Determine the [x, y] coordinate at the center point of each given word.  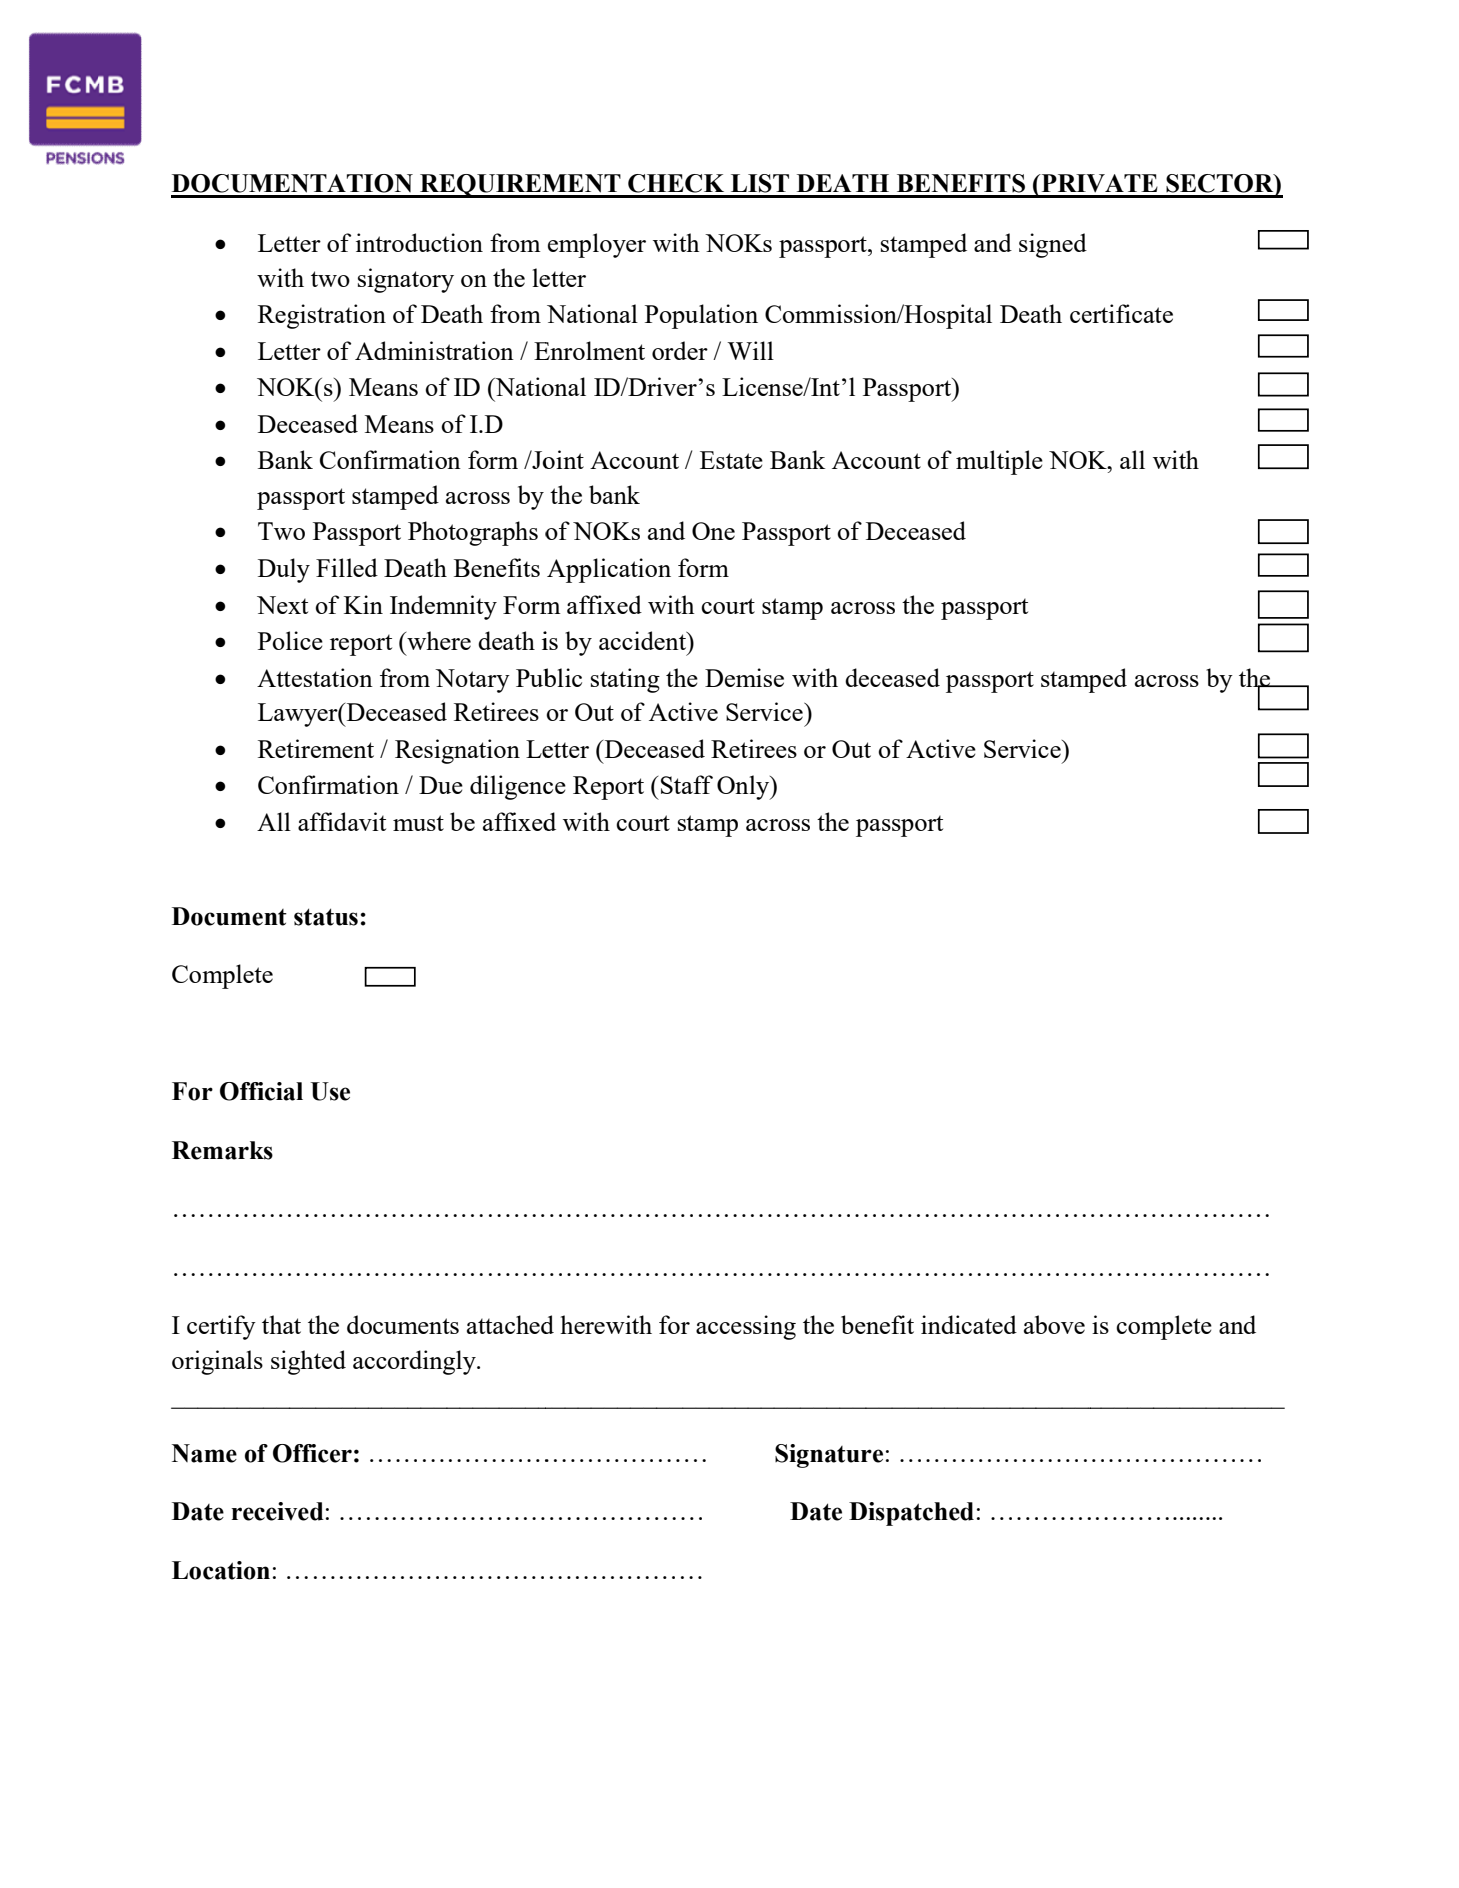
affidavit [342, 821]
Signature [829, 1456]
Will [750, 350]
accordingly [415, 1362]
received [277, 1511]
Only [744, 787]
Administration [434, 350]
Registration [322, 316]
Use [330, 1091]
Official [261, 1091]
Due [441, 785]
